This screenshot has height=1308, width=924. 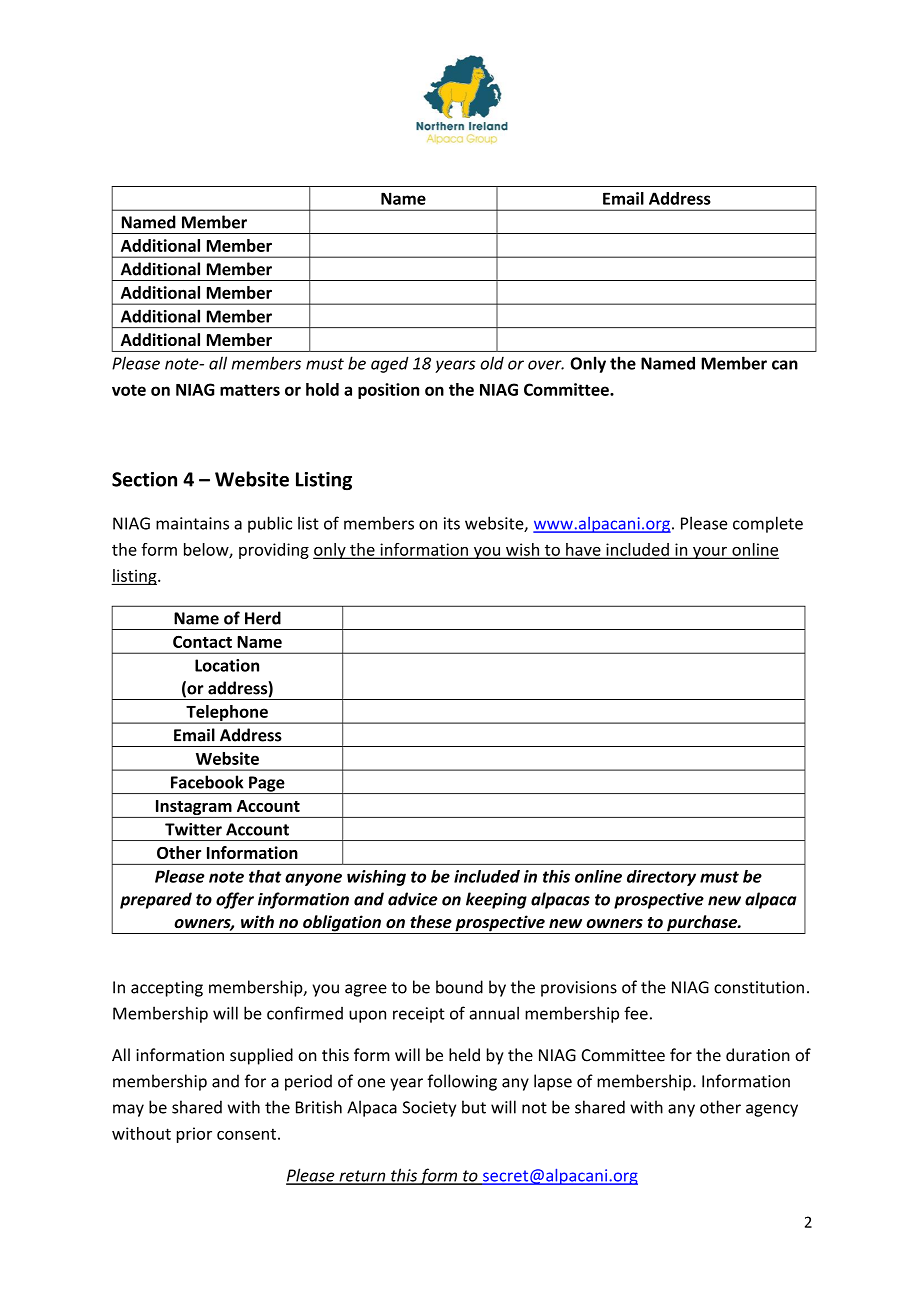 What do you see at coordinates (459, 987) in the screenshot?
I see `bound` at bounding box center [459, 987].
